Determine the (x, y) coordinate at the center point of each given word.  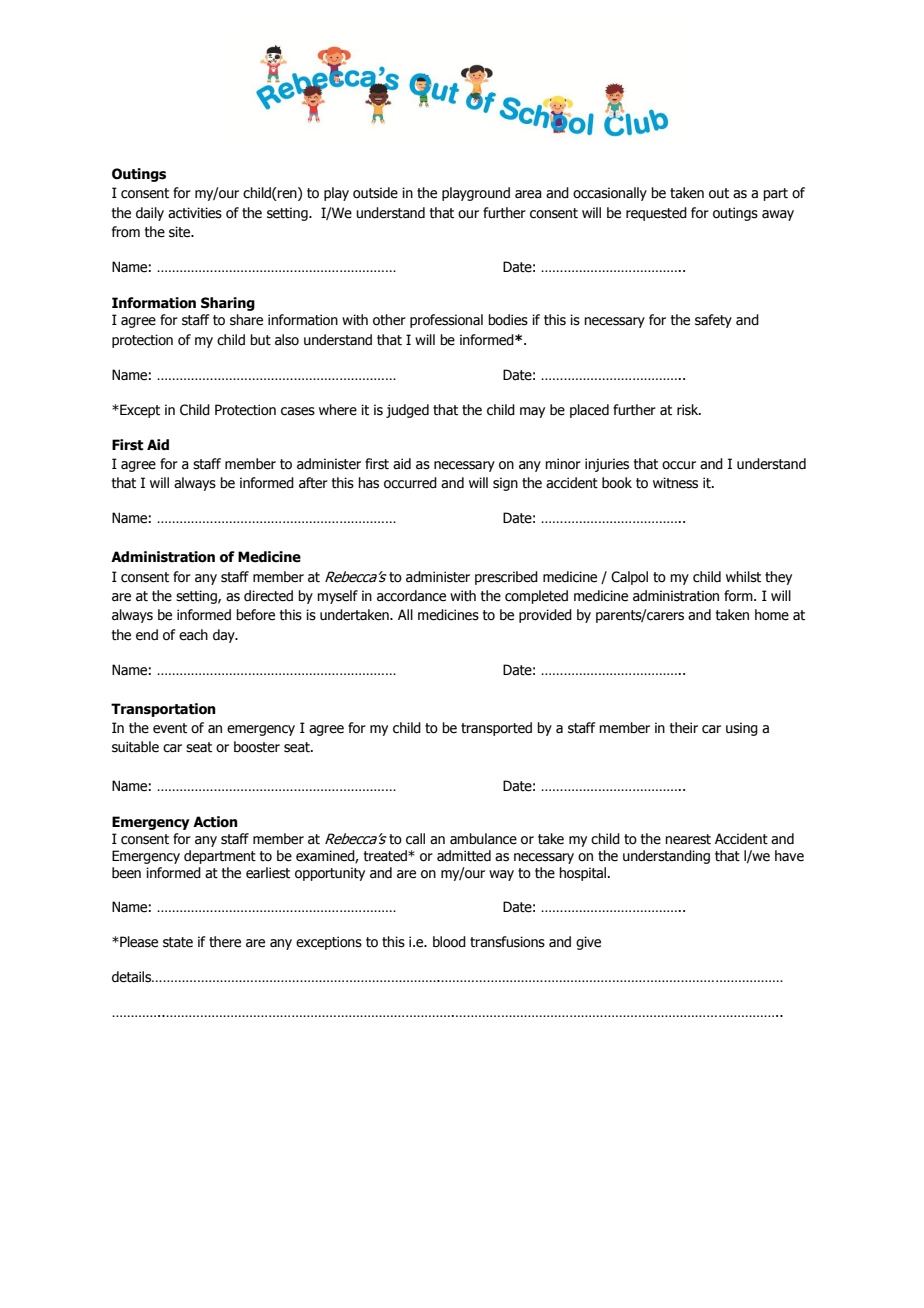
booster (257, 747)
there (225, 942)
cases (298, 411)
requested (656, 214)
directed (268, 596)
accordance (411, 596)
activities (195, 213)
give (588, 943)
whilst (743, 577)
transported (496, 729)
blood (449, 942)
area (528, 194)
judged (407, 411)
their (684, 728)
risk (689, 410)
